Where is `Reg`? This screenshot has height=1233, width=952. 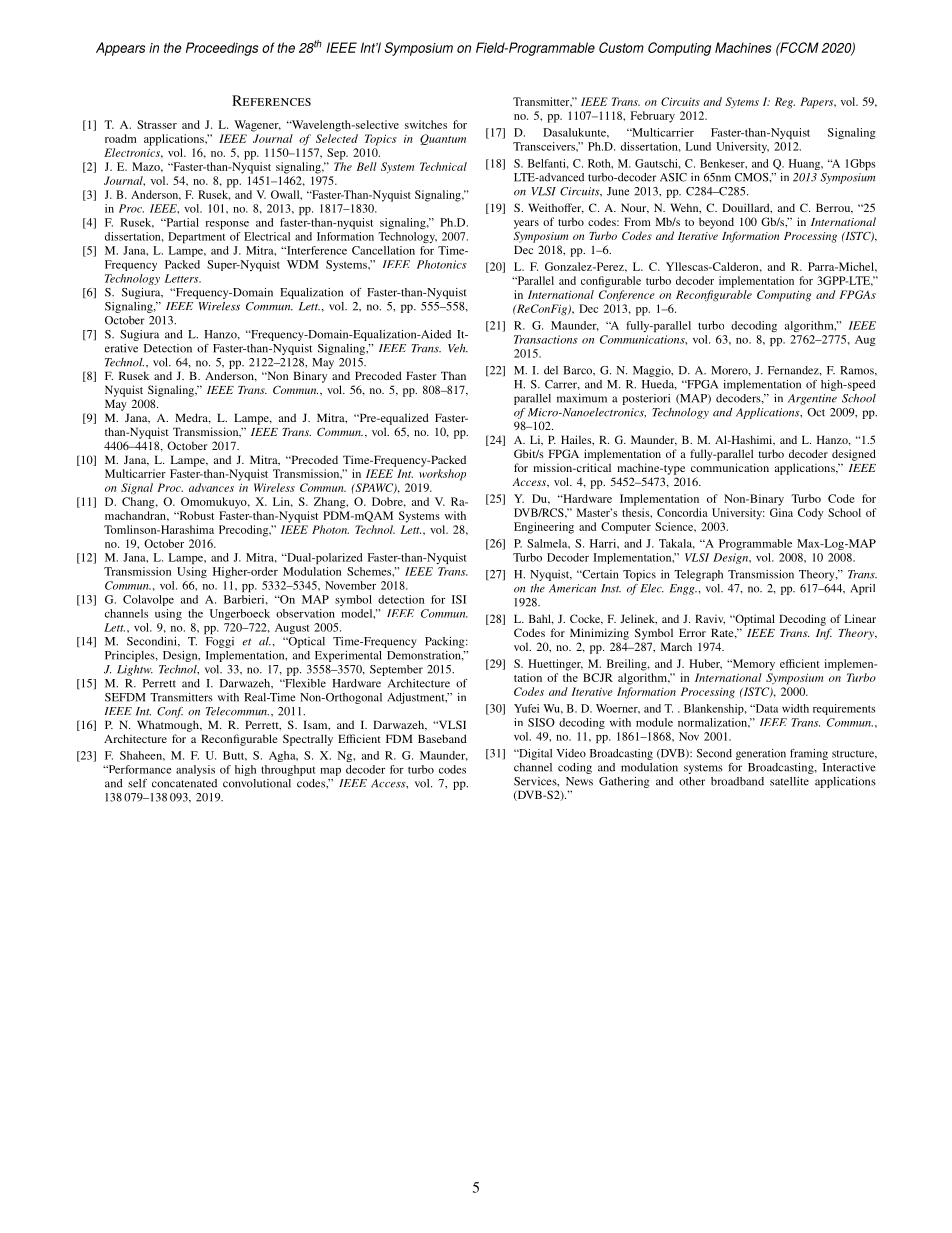 Reg is located at coordinates (785, 103).
